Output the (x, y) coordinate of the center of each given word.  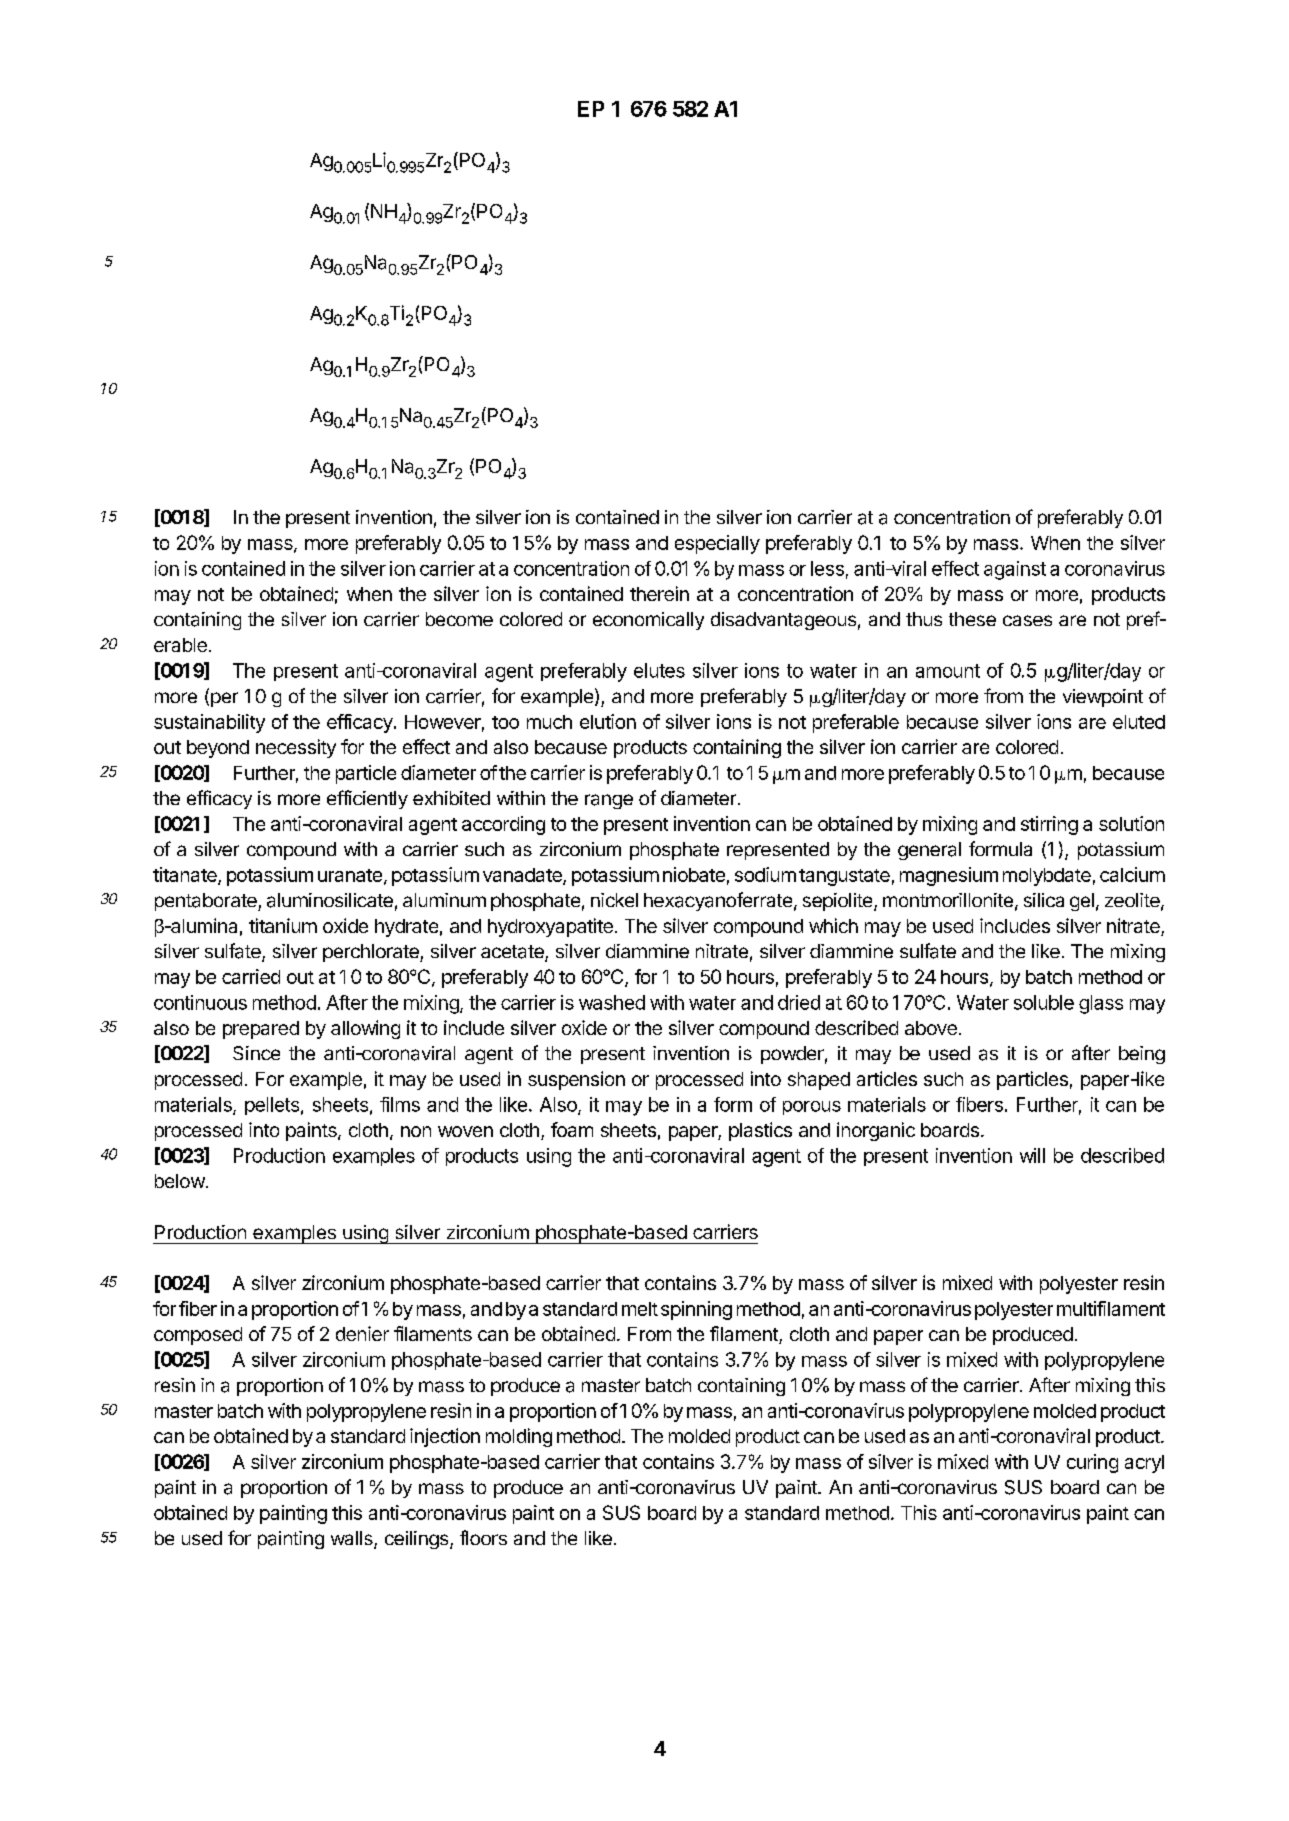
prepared (261, 1030)
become (459, 619)
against (1015, 570)
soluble (1044, 1002)
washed (612, 1002)
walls (353, 1539)
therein (659, 593)
